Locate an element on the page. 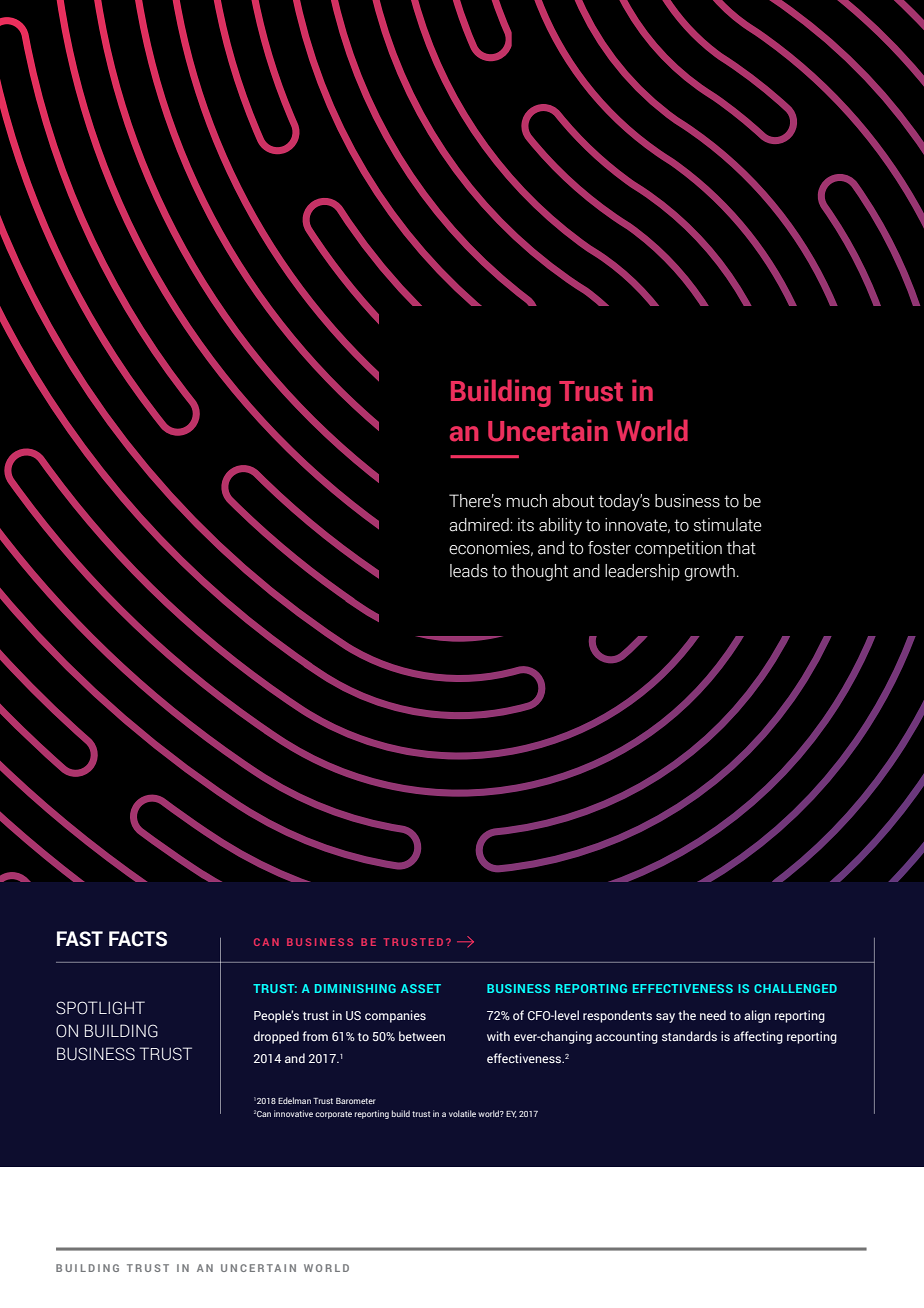 The height and width of the document is (1308, 924). volatile is located at coordinates (462, 1113).
